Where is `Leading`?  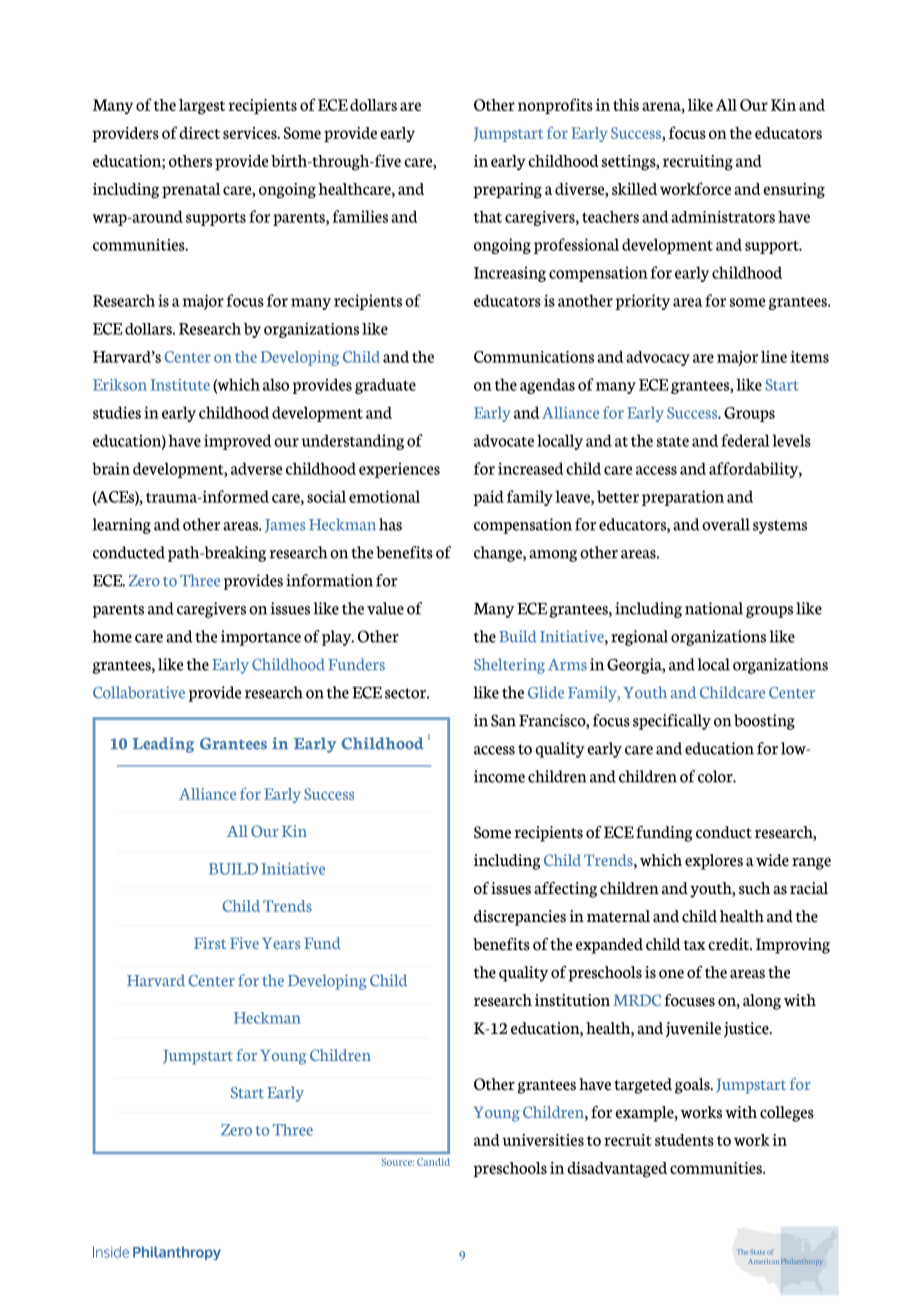 Leading is located at coordinates (163, 745).
